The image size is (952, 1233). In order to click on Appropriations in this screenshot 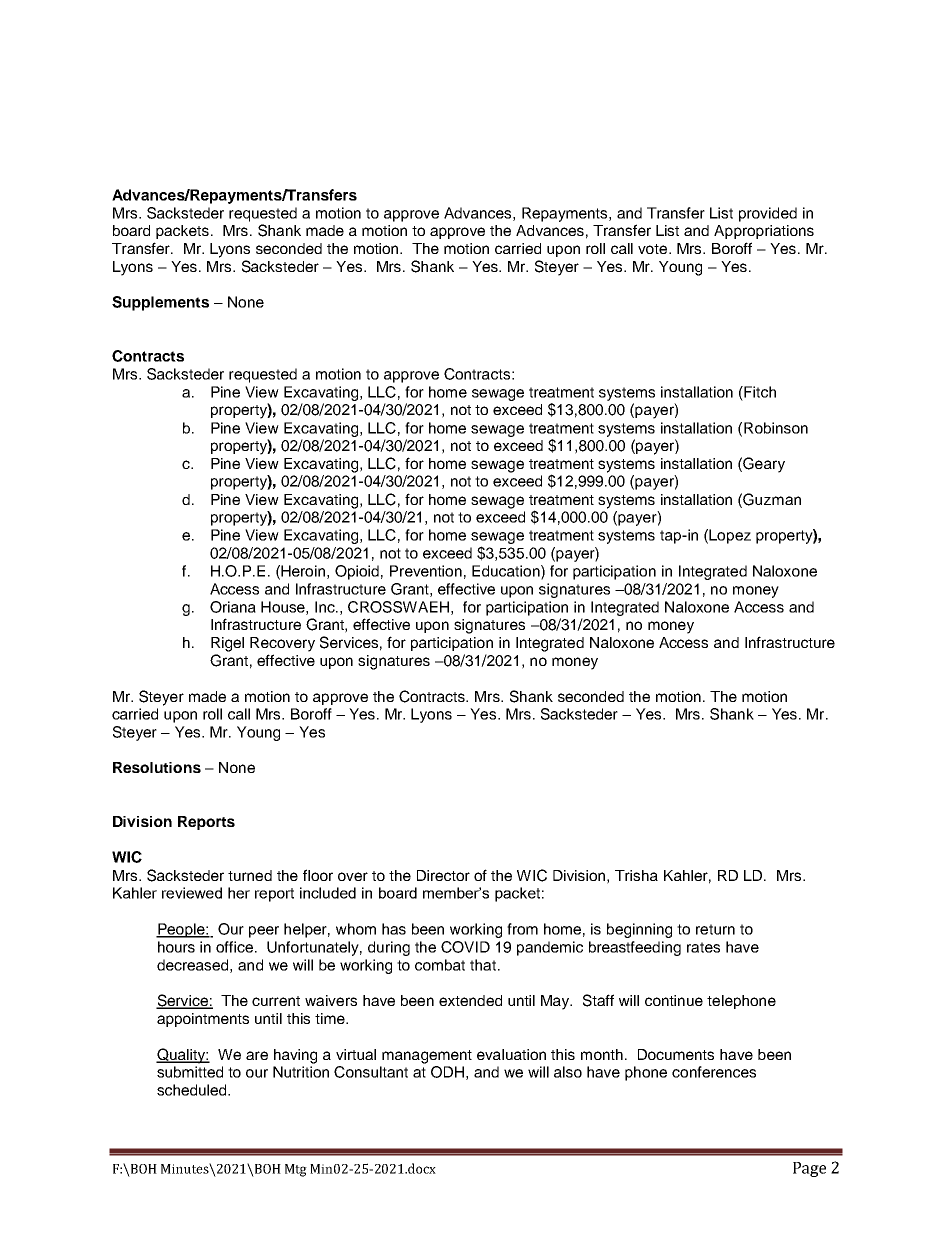, I will do `click(764, 232)`.
